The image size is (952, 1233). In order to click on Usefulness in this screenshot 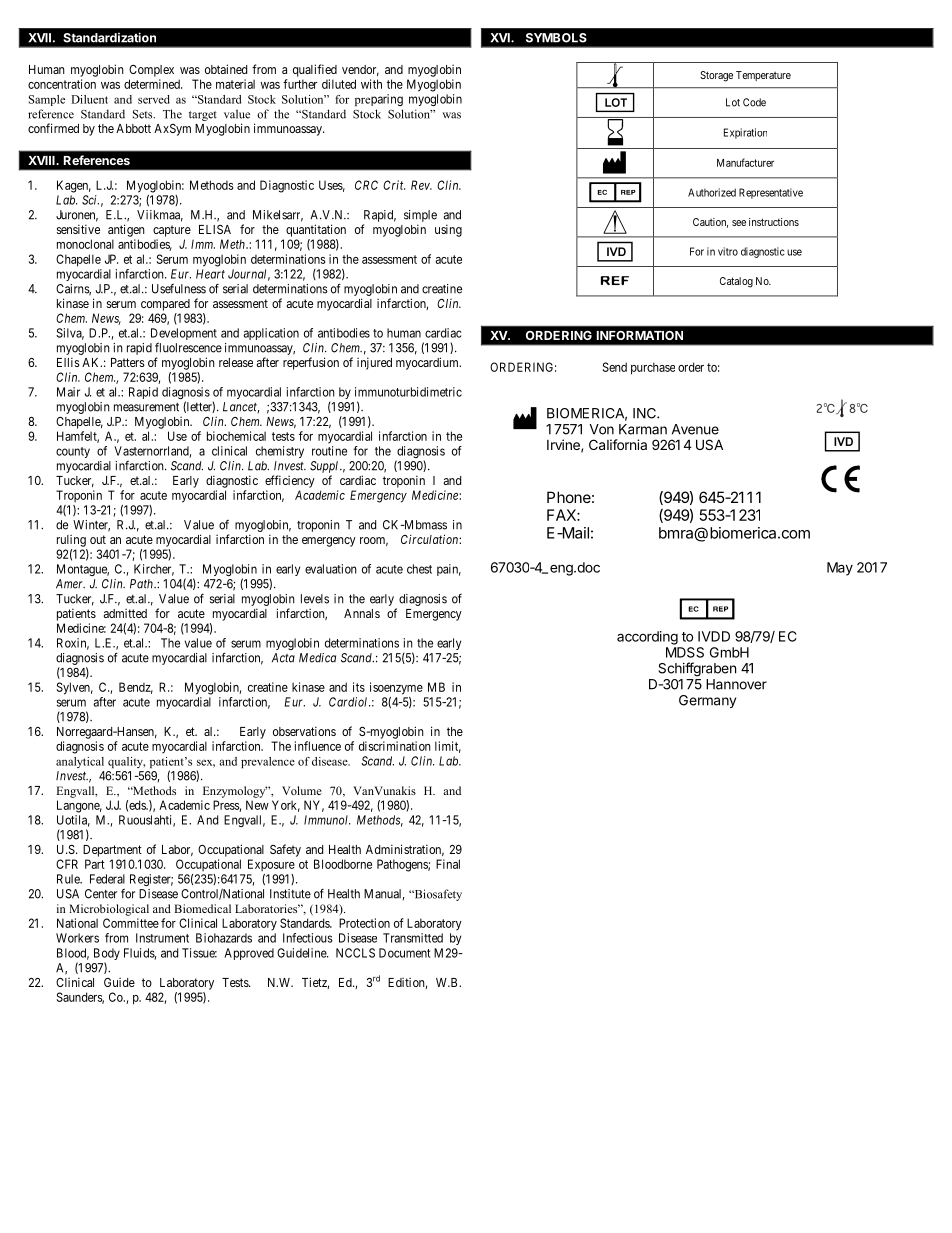, I will do `click(179, 289)`.
